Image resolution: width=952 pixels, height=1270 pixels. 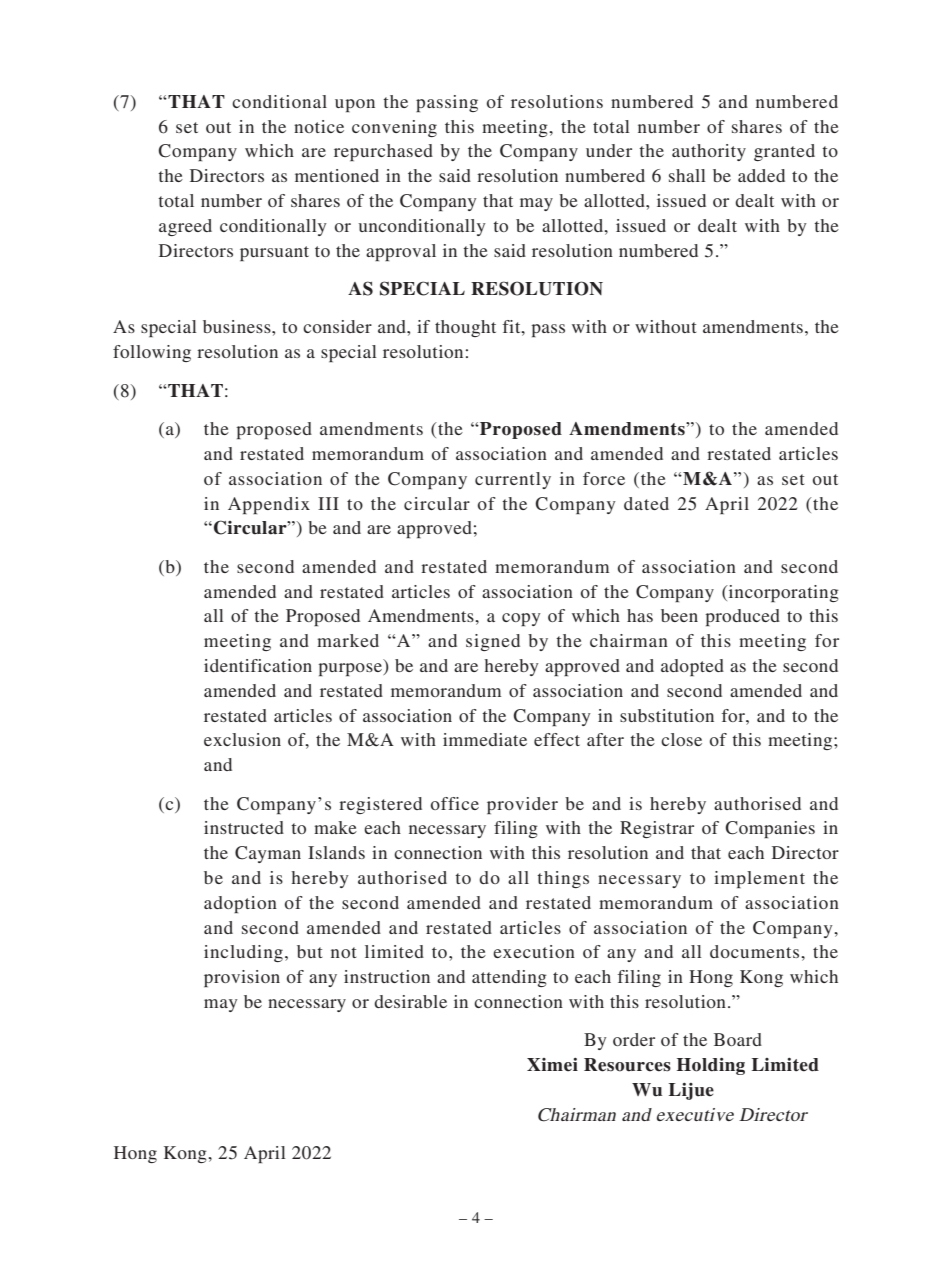 What do you see at coordinates (493, 642) in the screenshot?
I see `signed` at bounding box center [493, 642].
